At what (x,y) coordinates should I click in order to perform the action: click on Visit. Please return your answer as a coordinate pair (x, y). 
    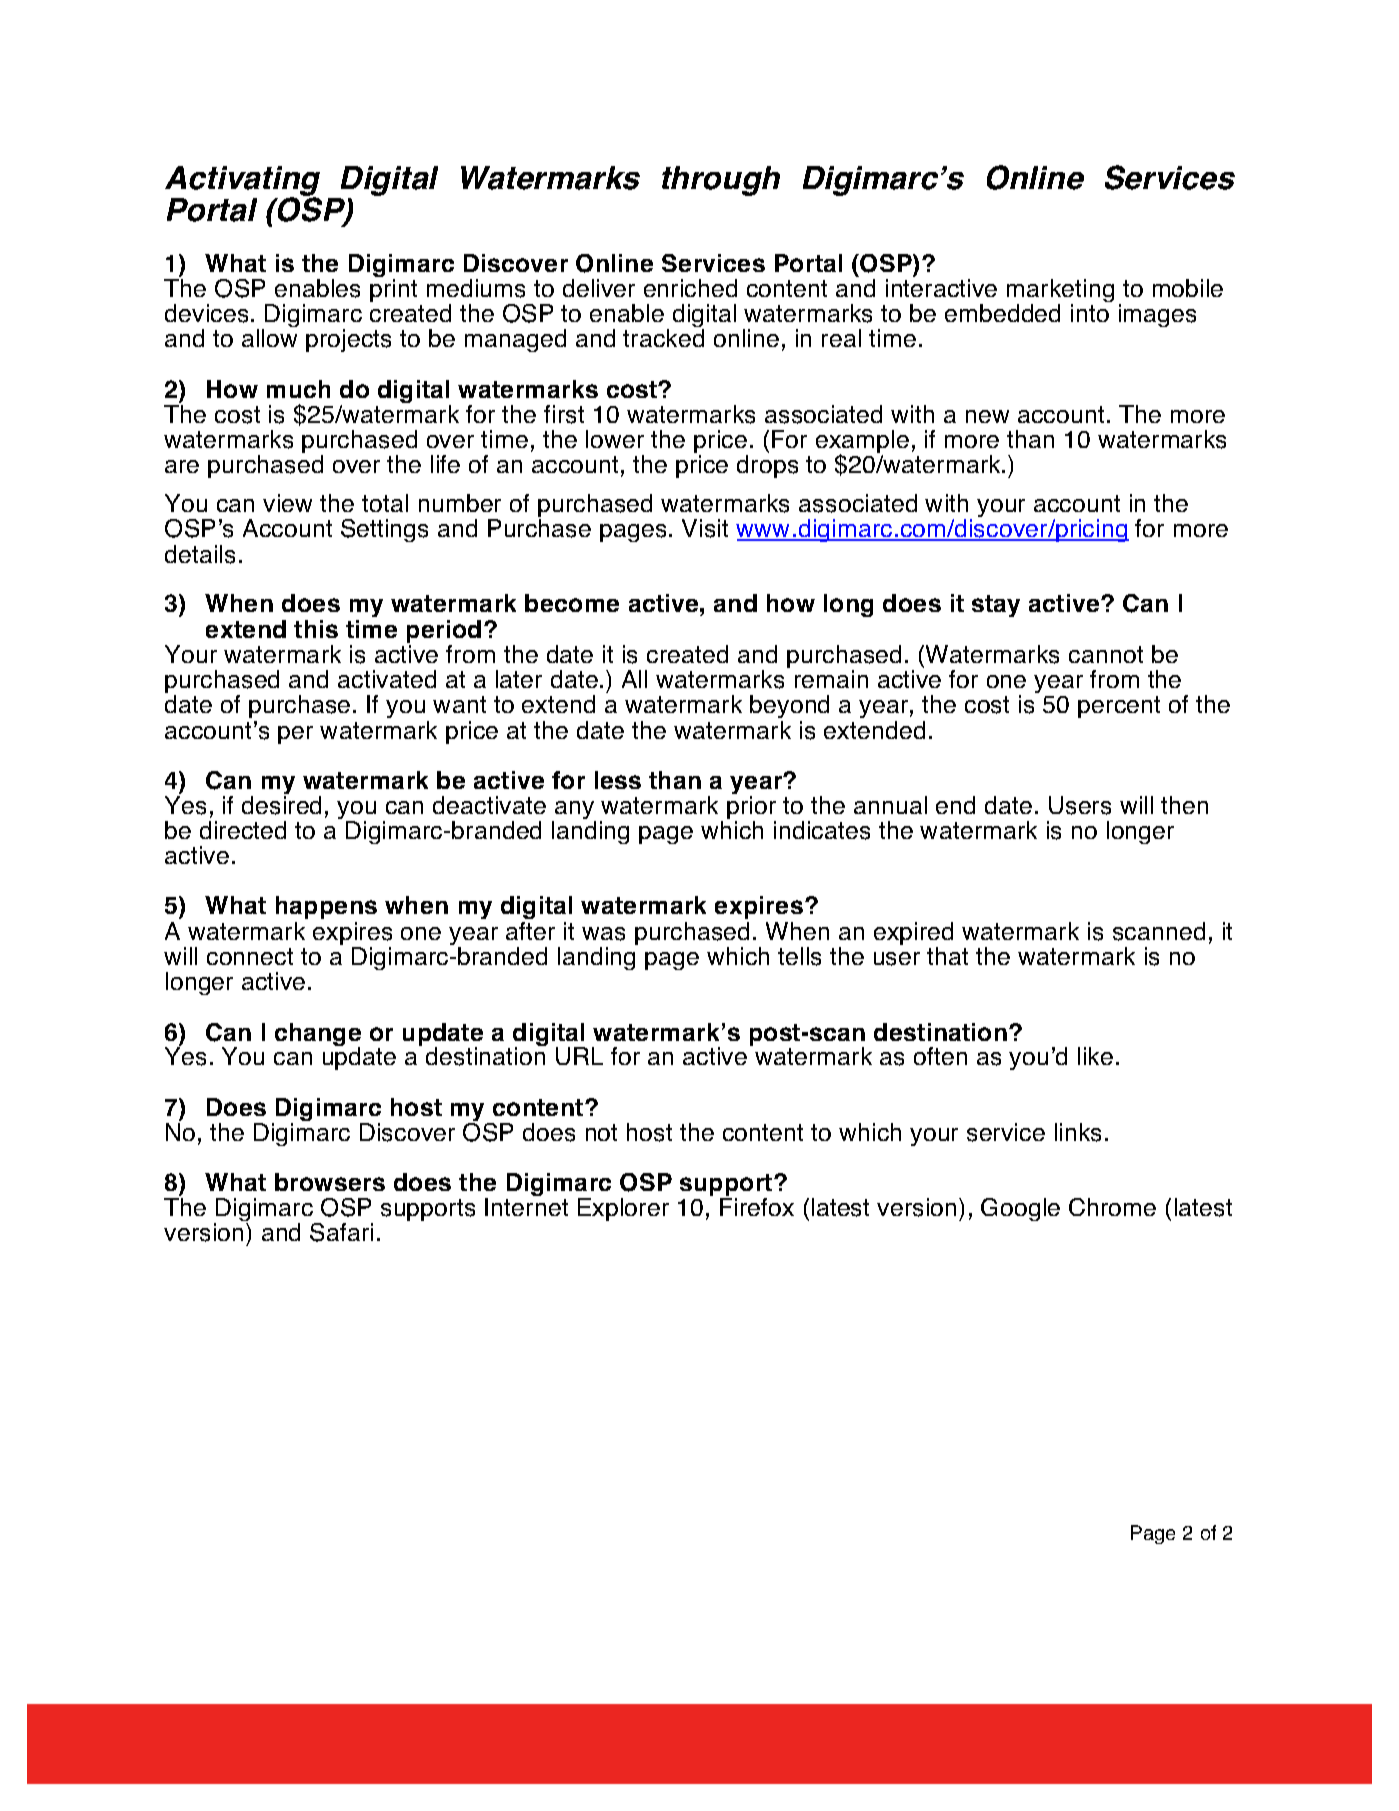
    Looking at the image, I should click on (705, 528).
